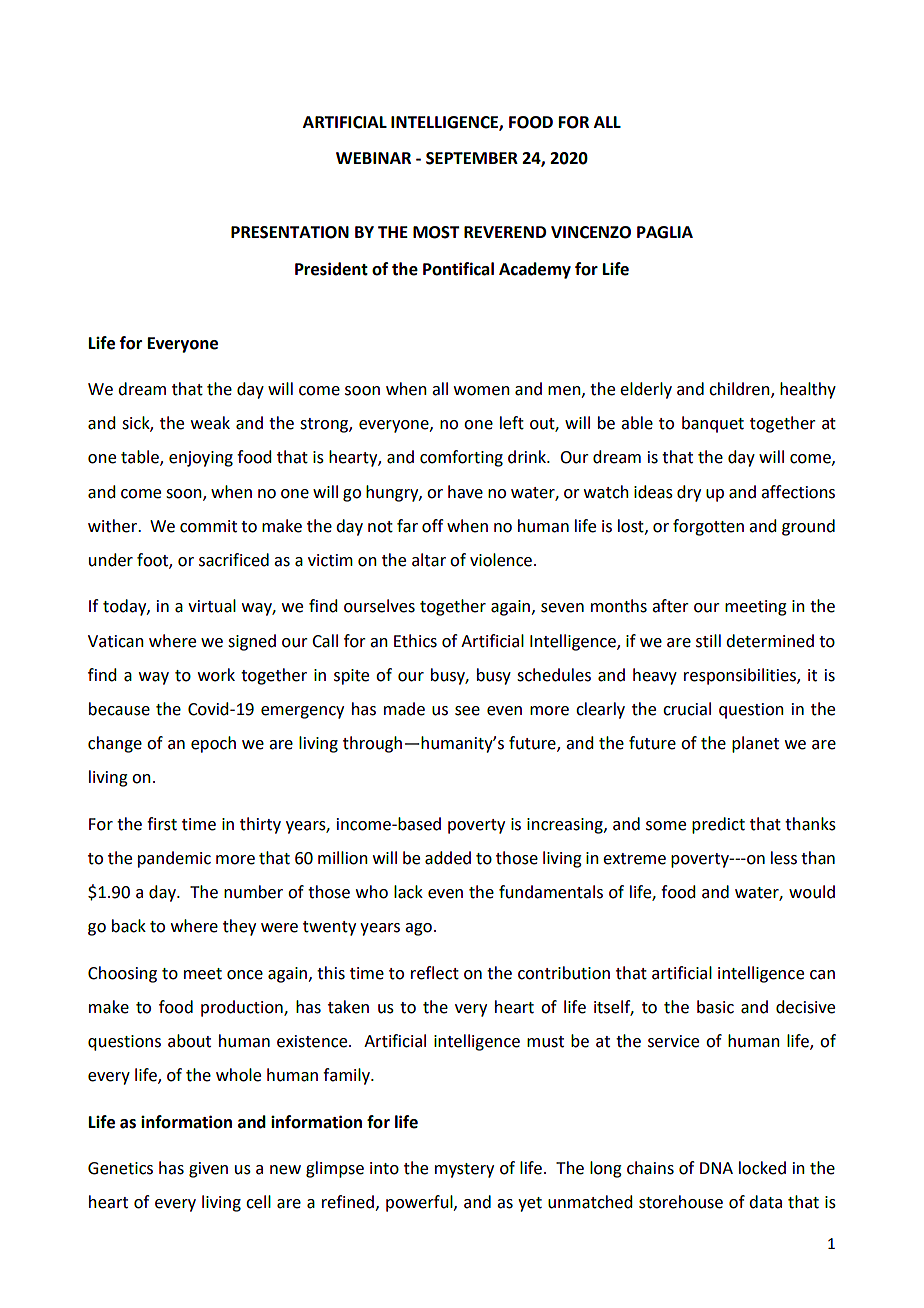  Describe the element at coordinates (715, 1007) in the screenshot. I see `basic` at that location.
